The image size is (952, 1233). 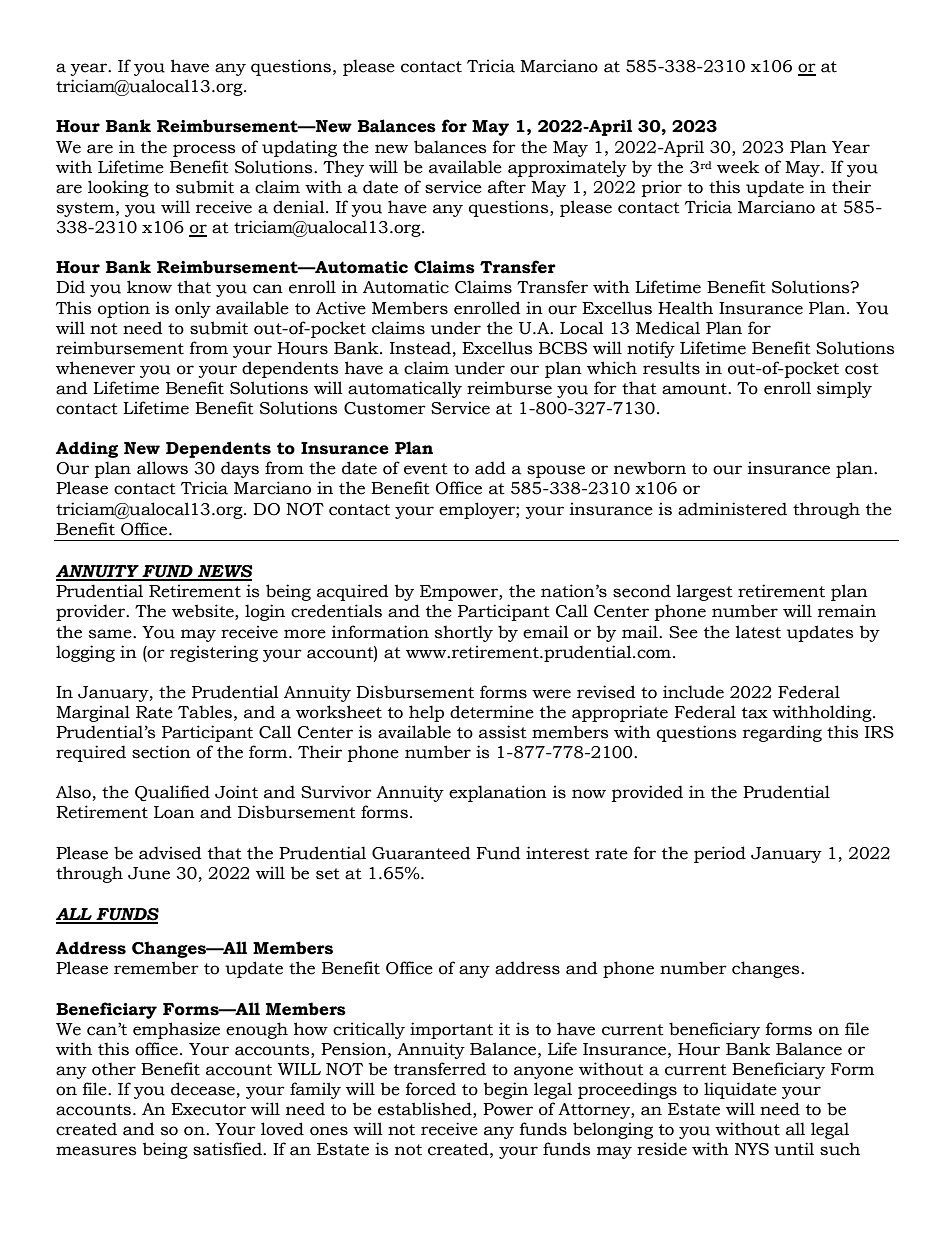 I want to click on shortly, so click(x=464, y=633).
